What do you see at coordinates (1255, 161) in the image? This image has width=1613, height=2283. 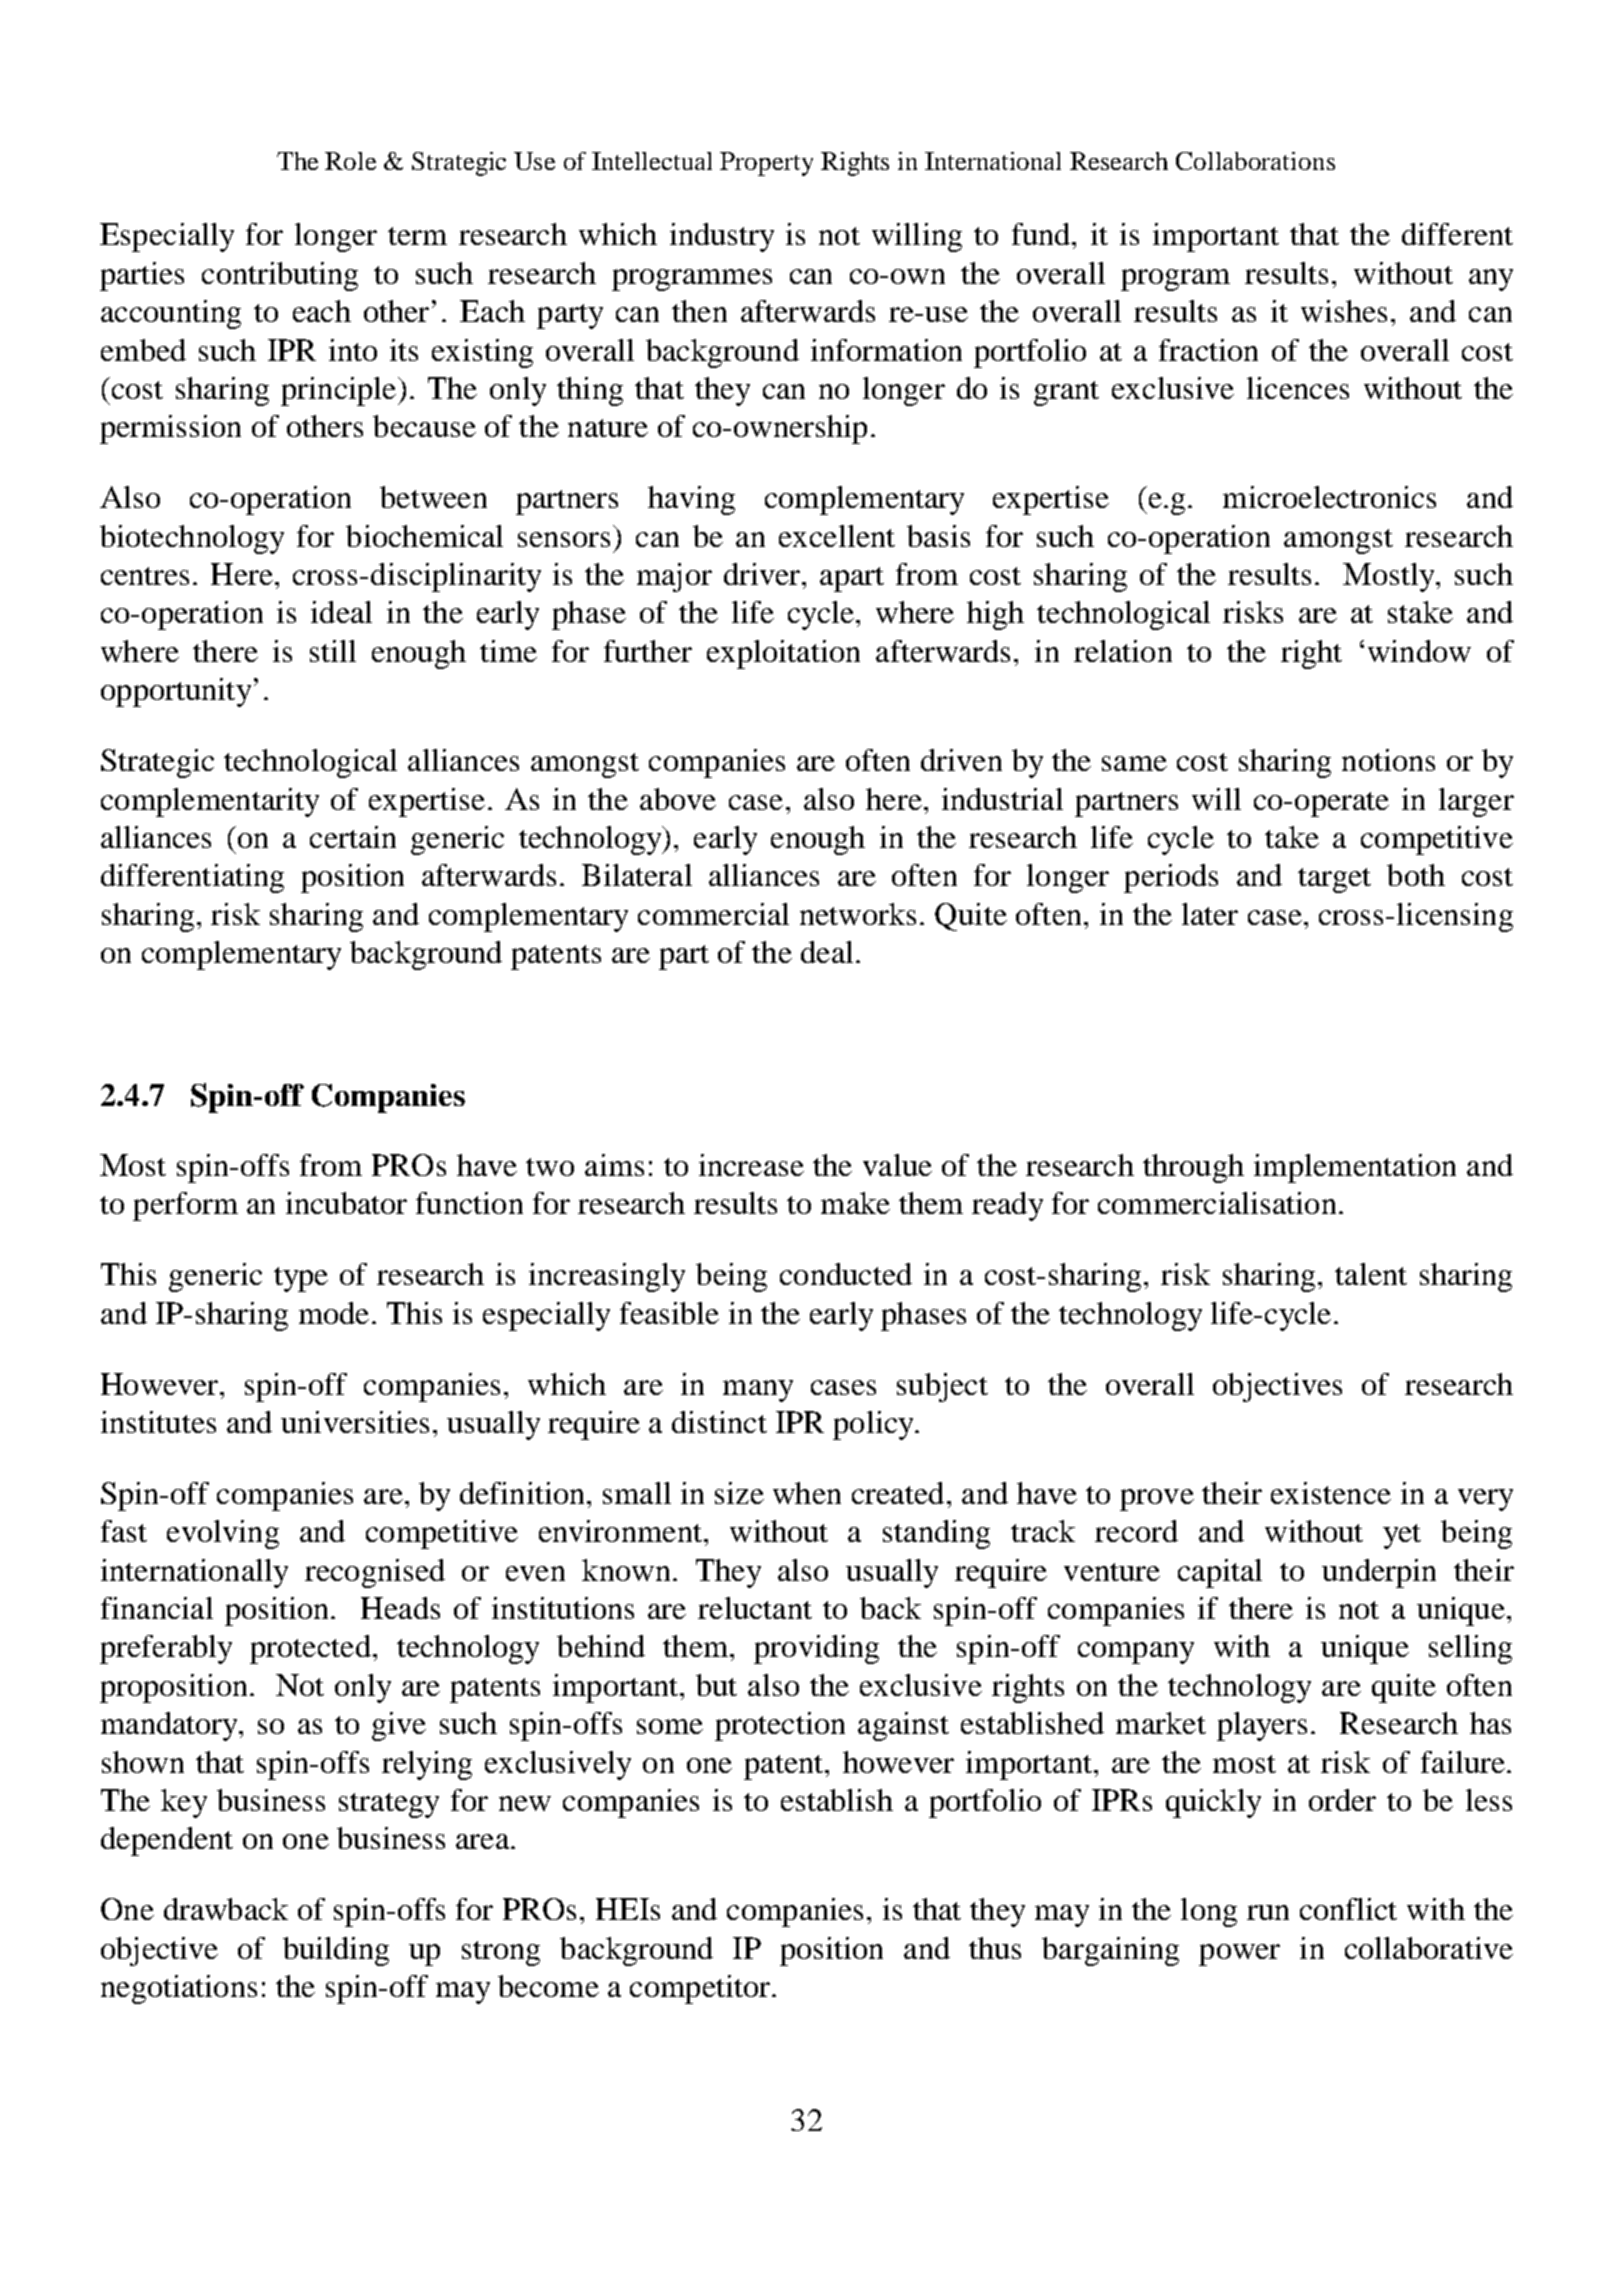 I see `Collaborations` at bounding box center [1255, 161].
